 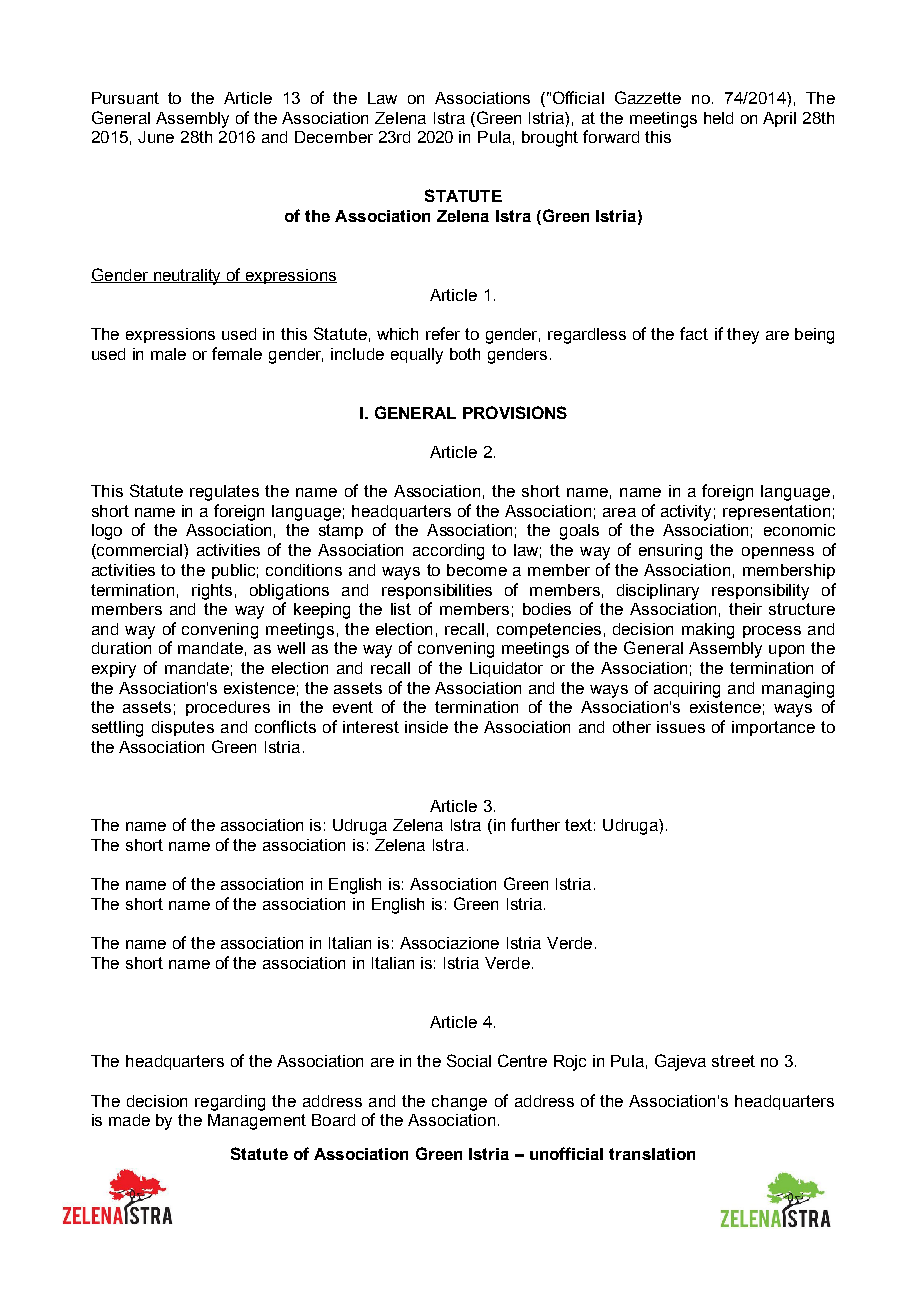 I want to click on rights, so click(x=212, y=592).
